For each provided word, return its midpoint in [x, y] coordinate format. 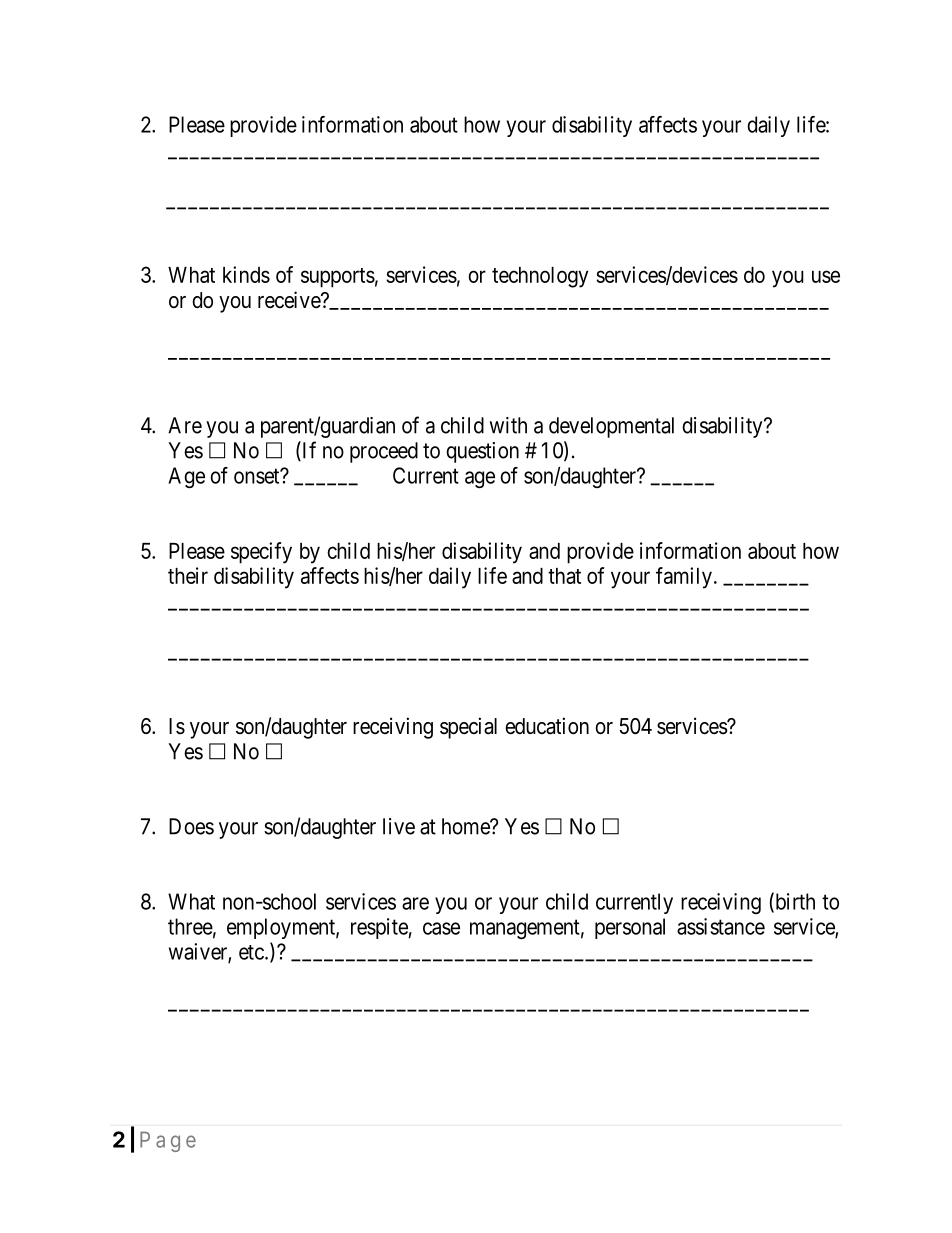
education [547, 726]
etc [251, 952]
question [482, 452]
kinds [246, 274]
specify [261, 553]
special [468, 728]
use [826, 276]
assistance [721, 926]
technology [540, 277]
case [441, 928]
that [564, 576]
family [684, 578]
